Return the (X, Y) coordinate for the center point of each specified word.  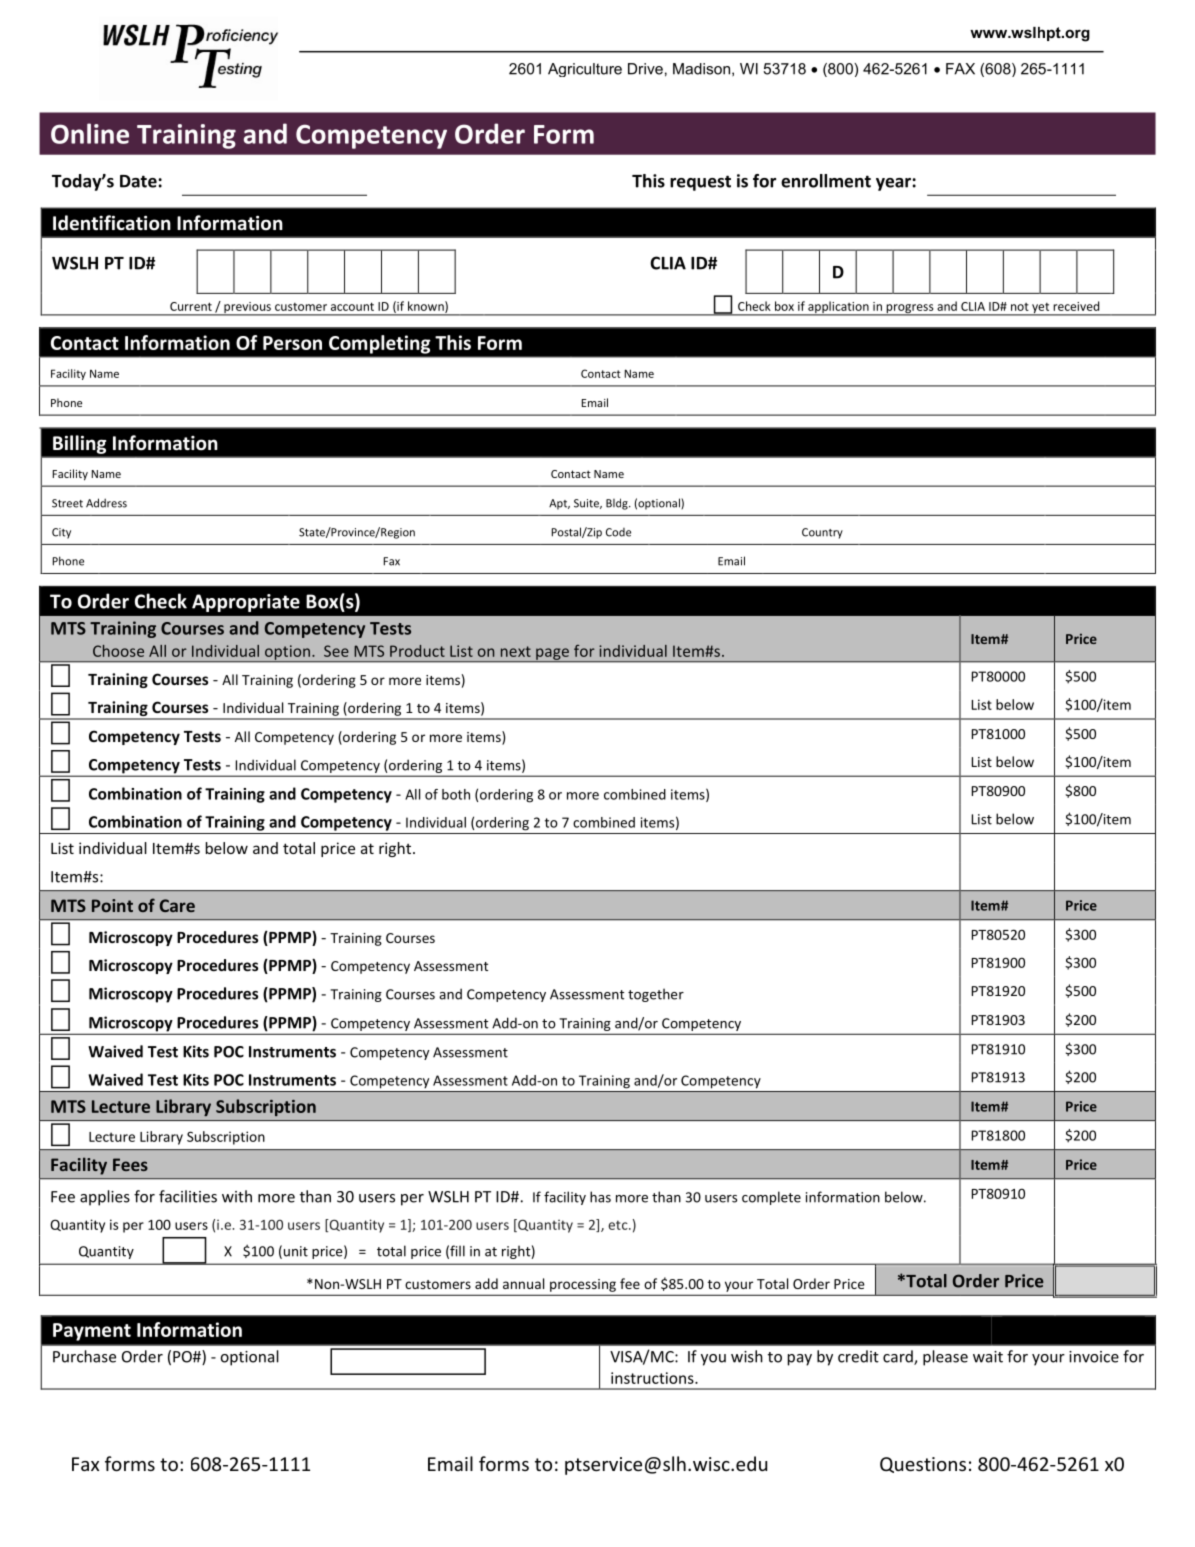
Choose (118, 651)
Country (822, 533)
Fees (130, 1164)
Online (90, 133)
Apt (559, 504)
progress (910, 310)
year (894, 184)
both (456, 794)
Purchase (84, 1356)
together (656, 995)
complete (771, 1198)
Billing (79, 444)
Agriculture (585, 70)
